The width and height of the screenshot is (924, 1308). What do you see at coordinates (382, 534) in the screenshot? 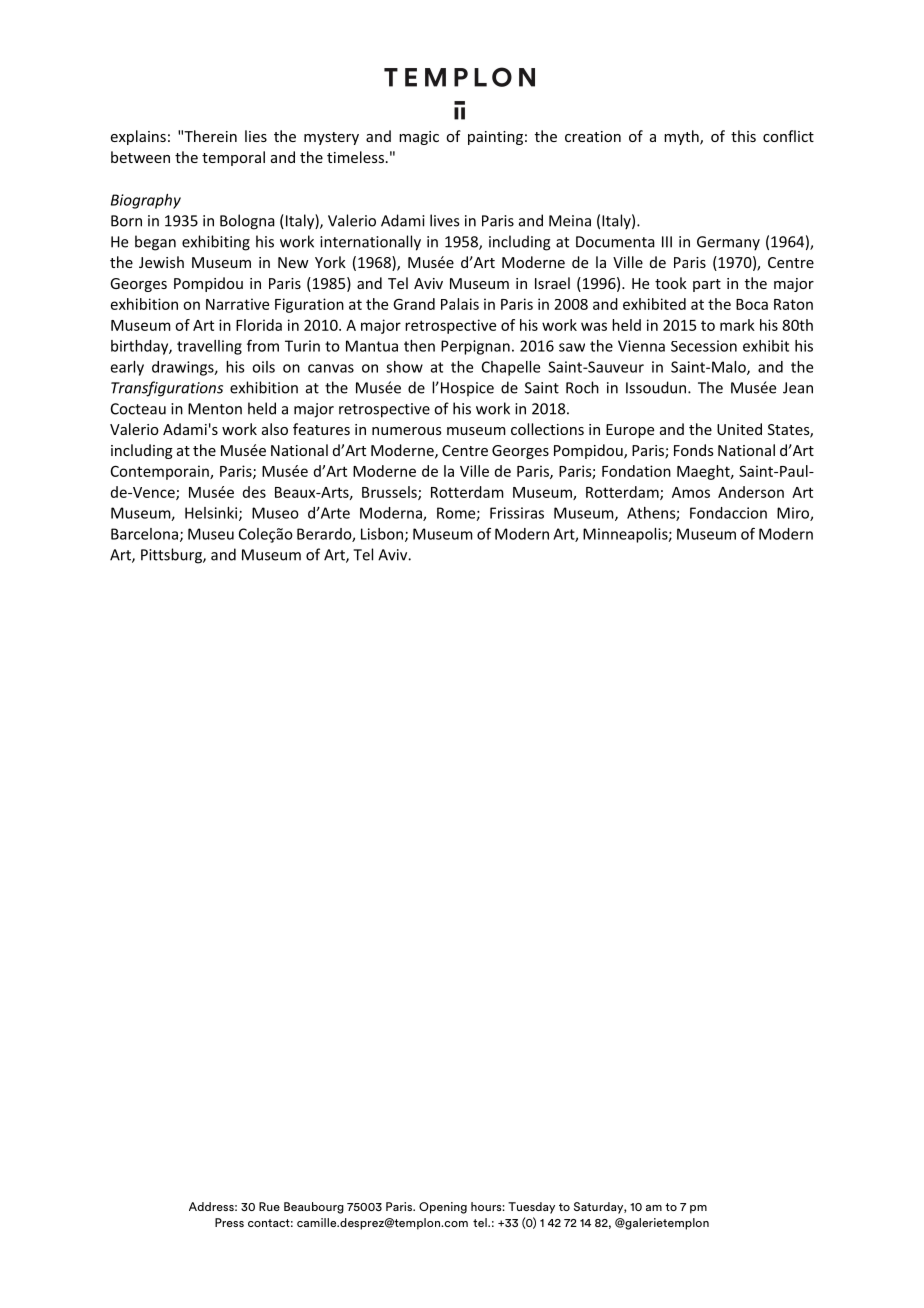
I see `Lisbon` at bounding box center [382, 534].
